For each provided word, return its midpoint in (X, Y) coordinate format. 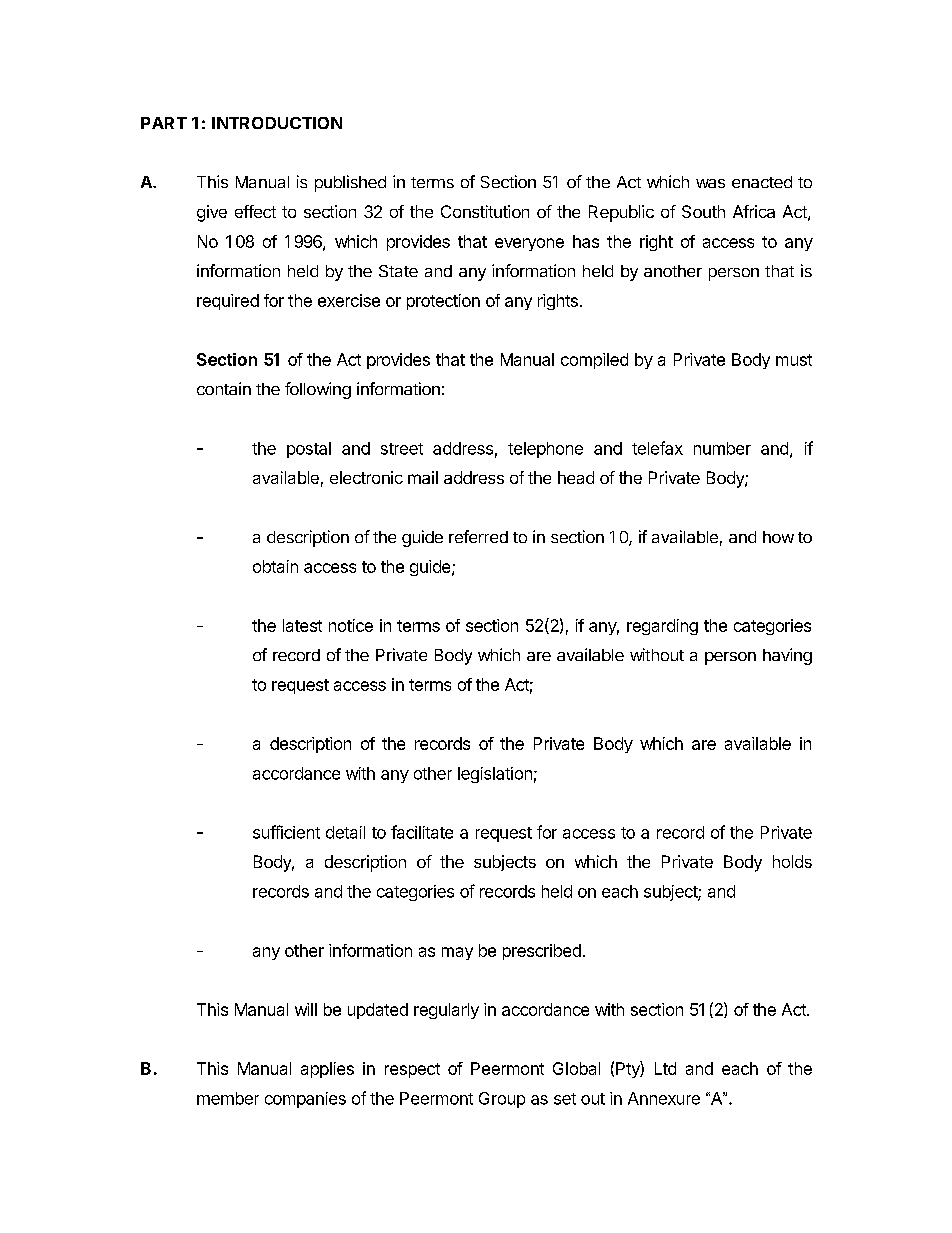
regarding (662, 627)
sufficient (286, 832)
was (710, 183)
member (228, 1098)
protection (443, 302)
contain (224, 388)
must (794, 360)
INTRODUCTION (277, 123)
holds (792, 861)
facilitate (422, 832)
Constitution (485, 211)
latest (302, 625)
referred (478, 536)
